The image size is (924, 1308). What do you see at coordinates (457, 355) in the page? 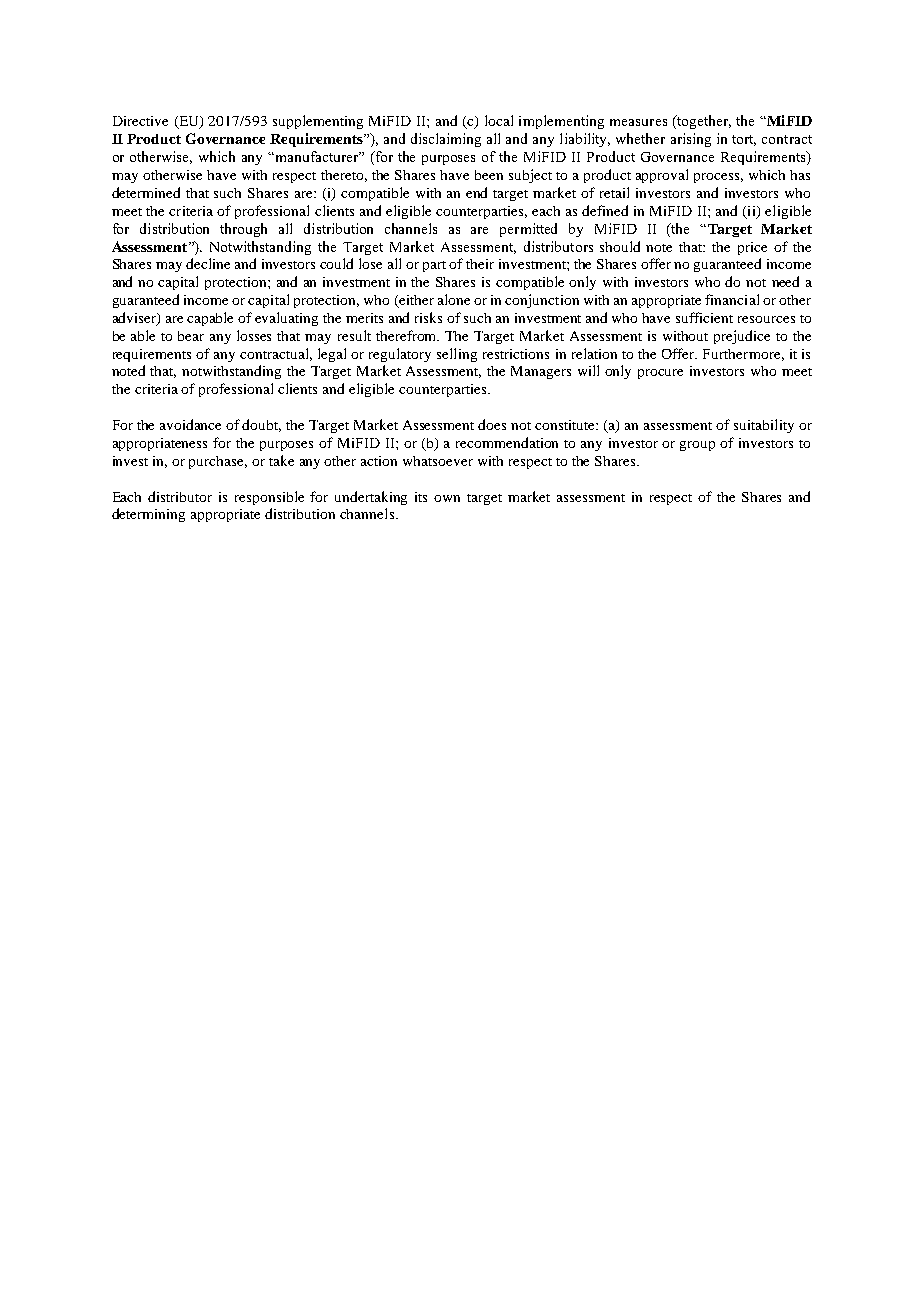
I see `selling` at bounding box center [457, 355].
